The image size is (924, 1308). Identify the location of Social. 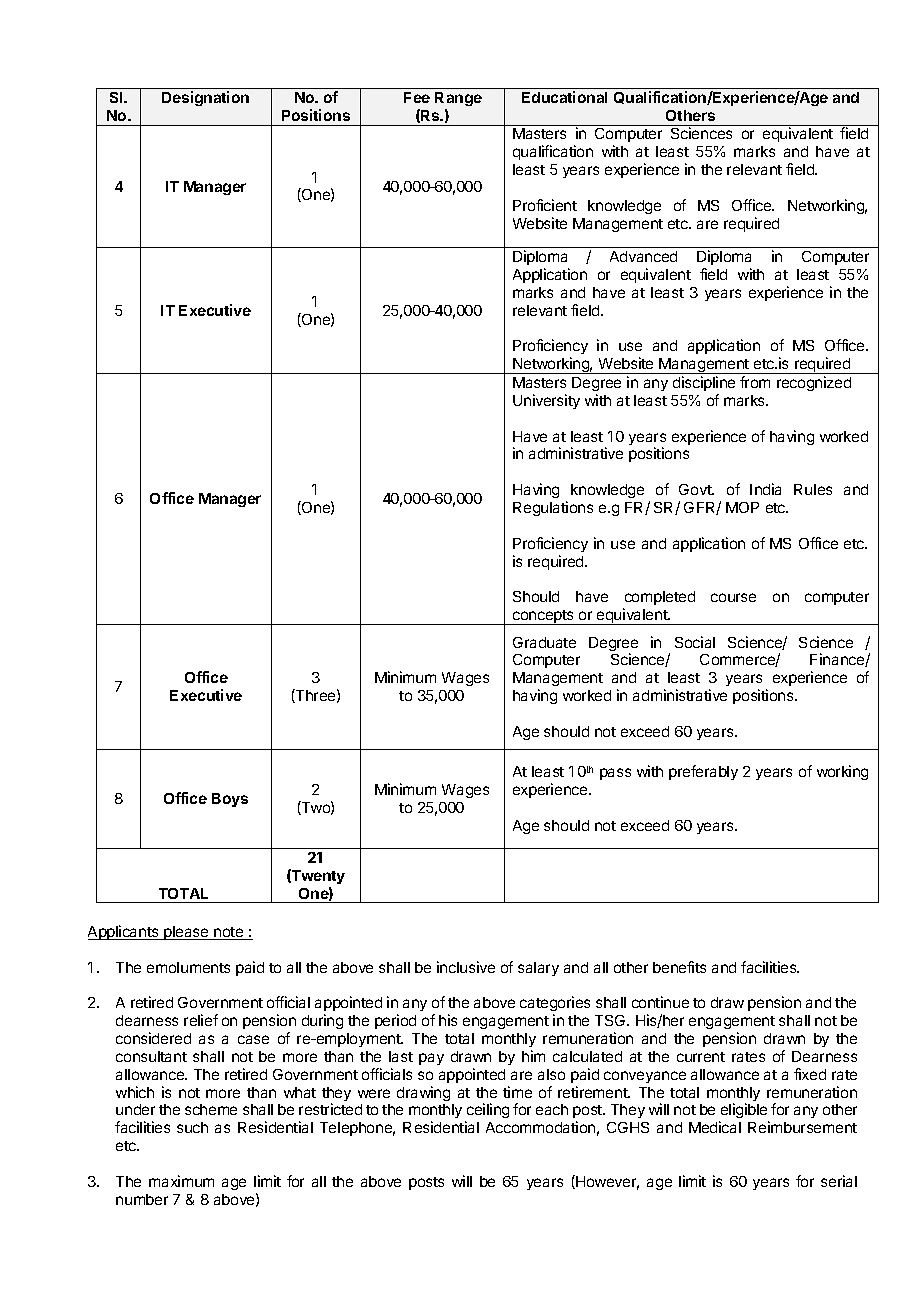
(695, 642).
